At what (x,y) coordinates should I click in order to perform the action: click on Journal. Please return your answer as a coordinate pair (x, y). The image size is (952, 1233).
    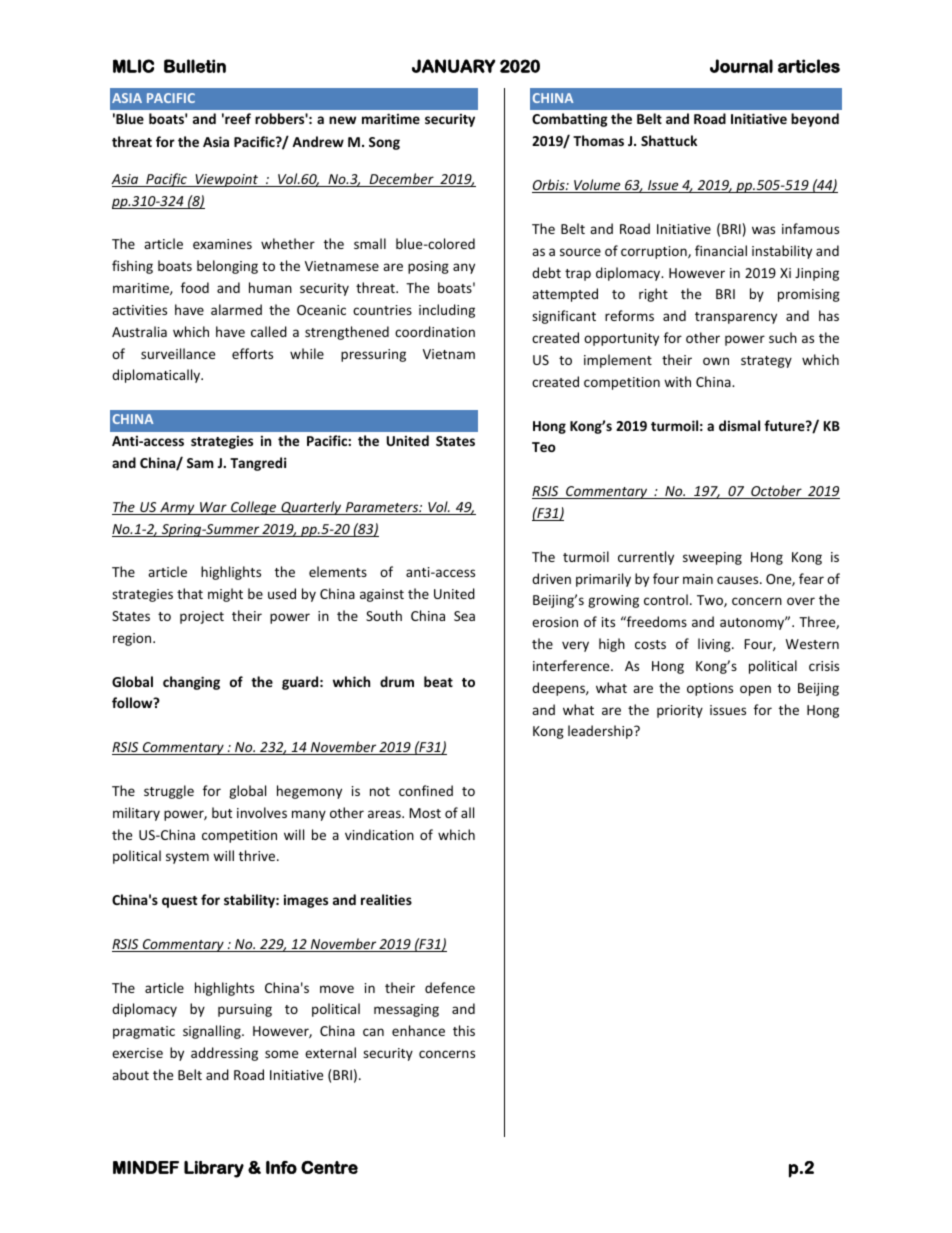
    Looking at the image, I should click on (741, 66).
